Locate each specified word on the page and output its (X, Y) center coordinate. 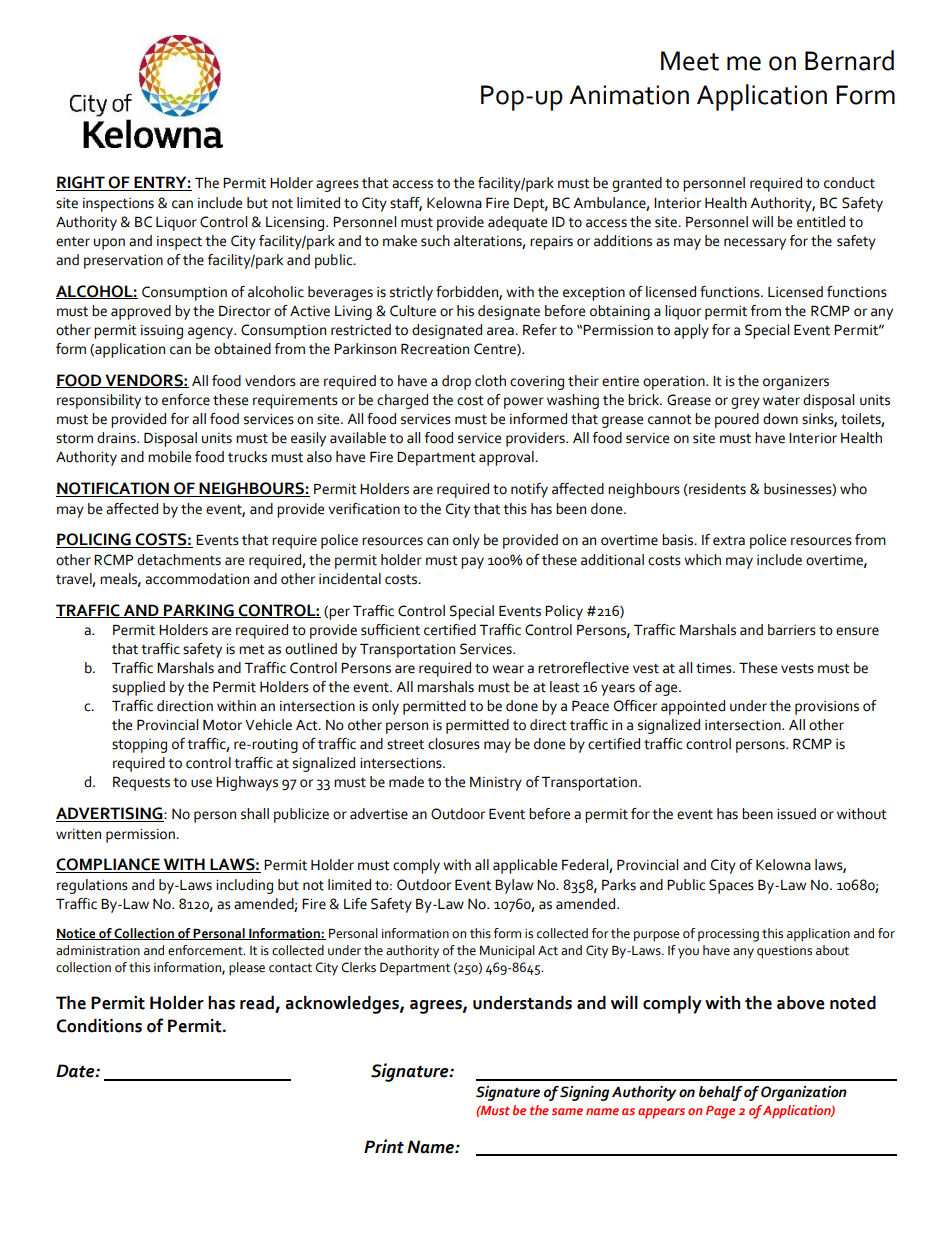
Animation (629, 95)
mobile (169, 457)
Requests (141, 783)
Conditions (99, 1026)
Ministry (496, 783)
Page (720, 1112)
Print (384, 1146)
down (780, 419)
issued (796, 814)
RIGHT (81, 183)
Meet (690, 61)
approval (507, 458)
